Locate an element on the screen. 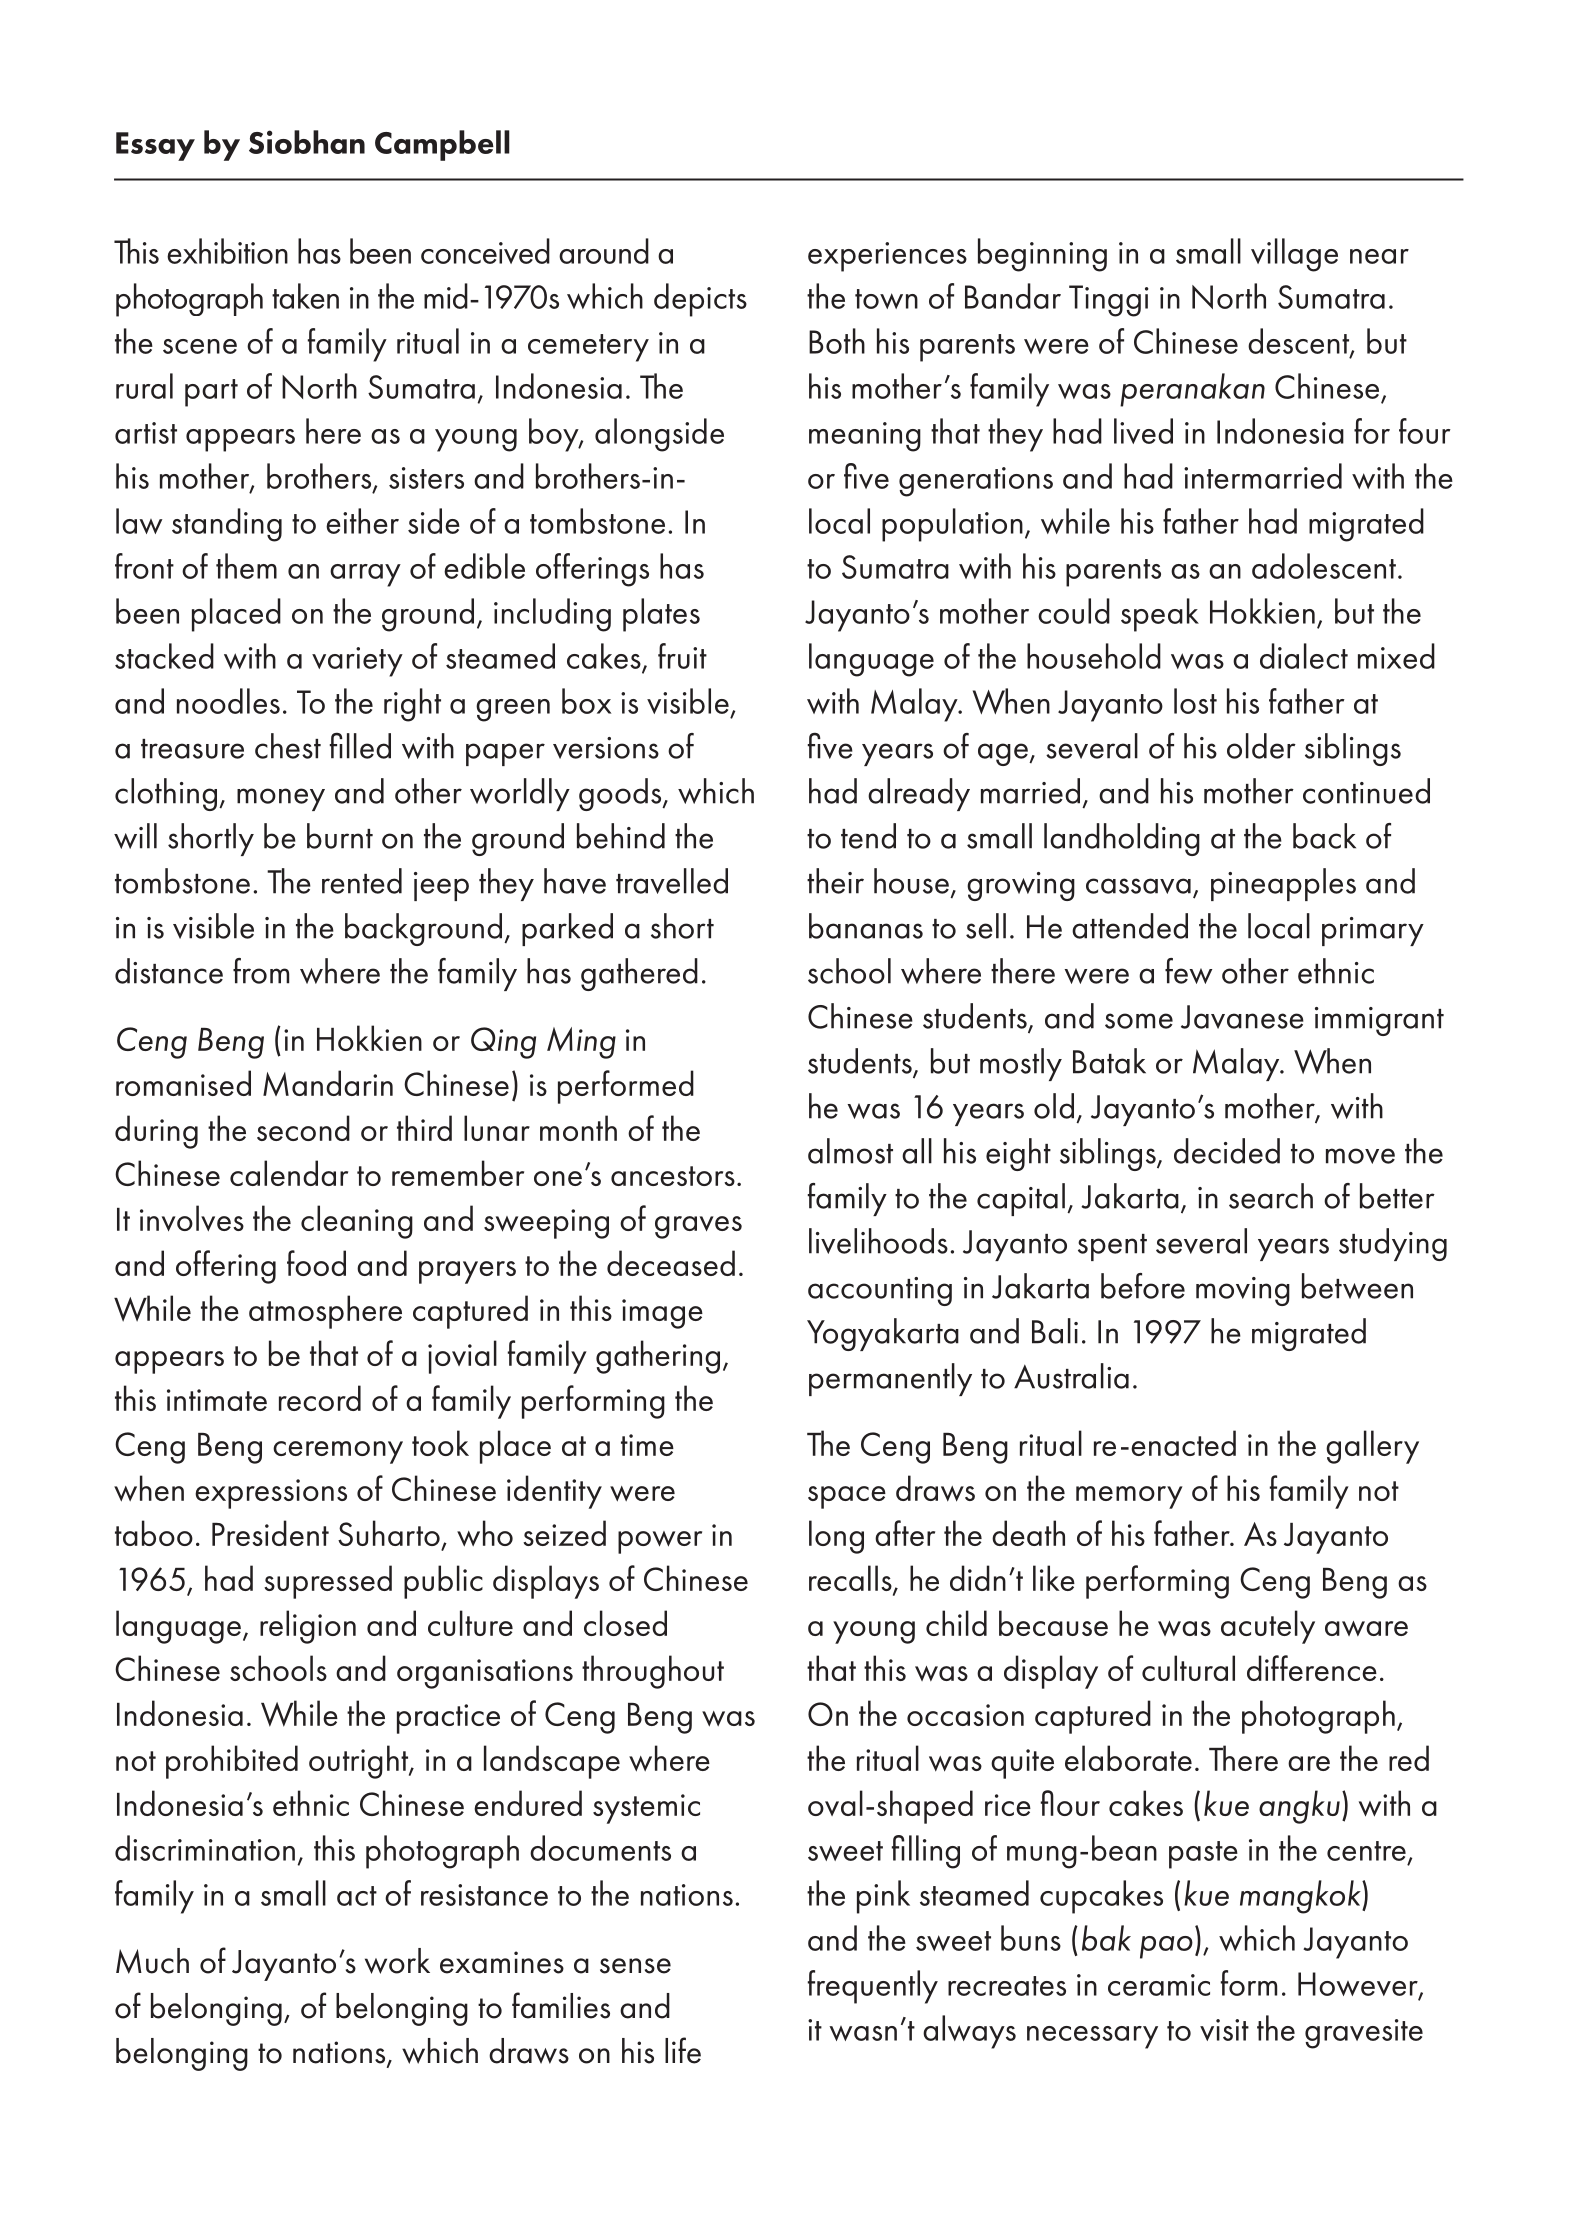 The width and height of the screenshot is (1576, 2228). food is located at coordinates (316, 1263).
